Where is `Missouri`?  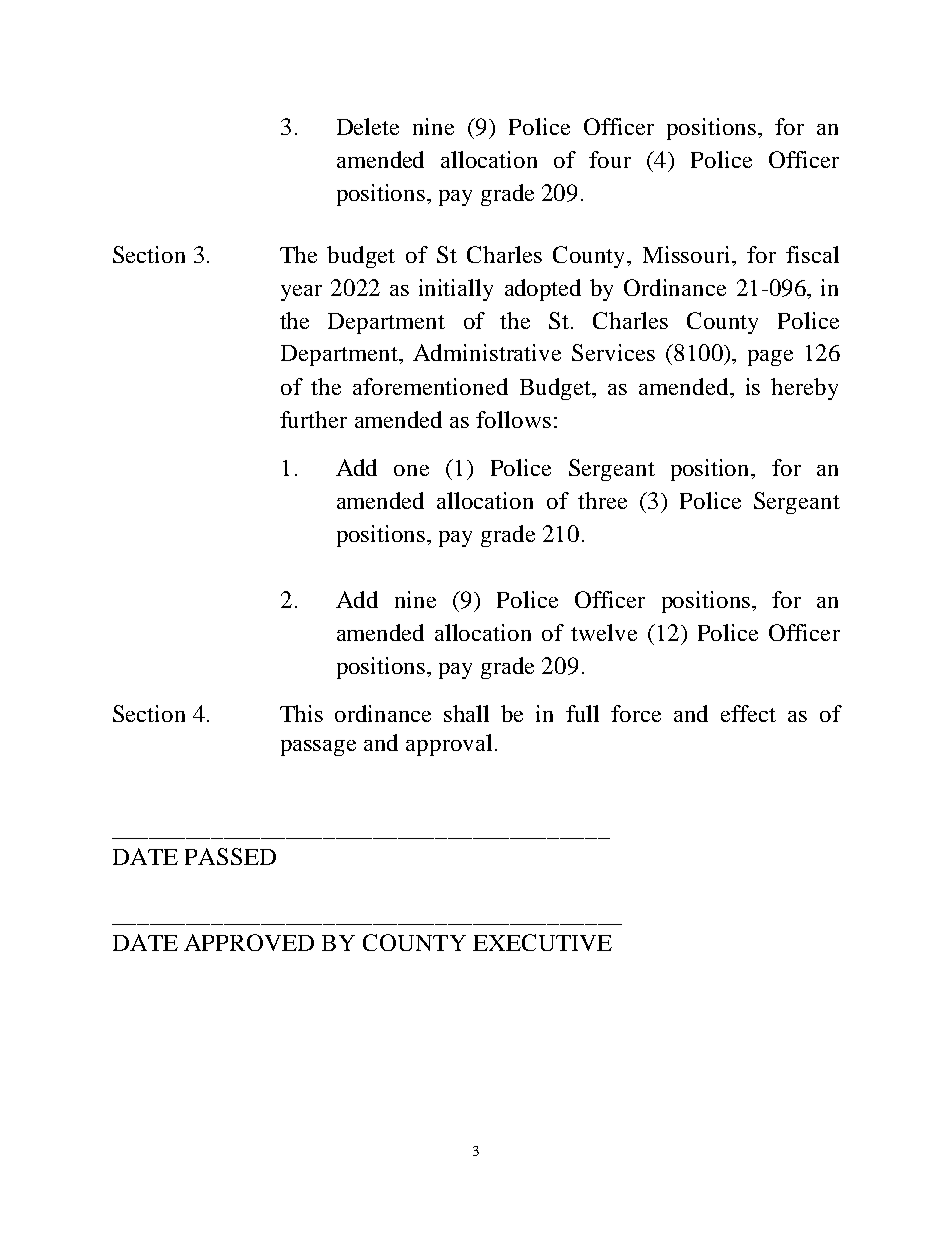
Missouri is located at coordinates (688, 254).
